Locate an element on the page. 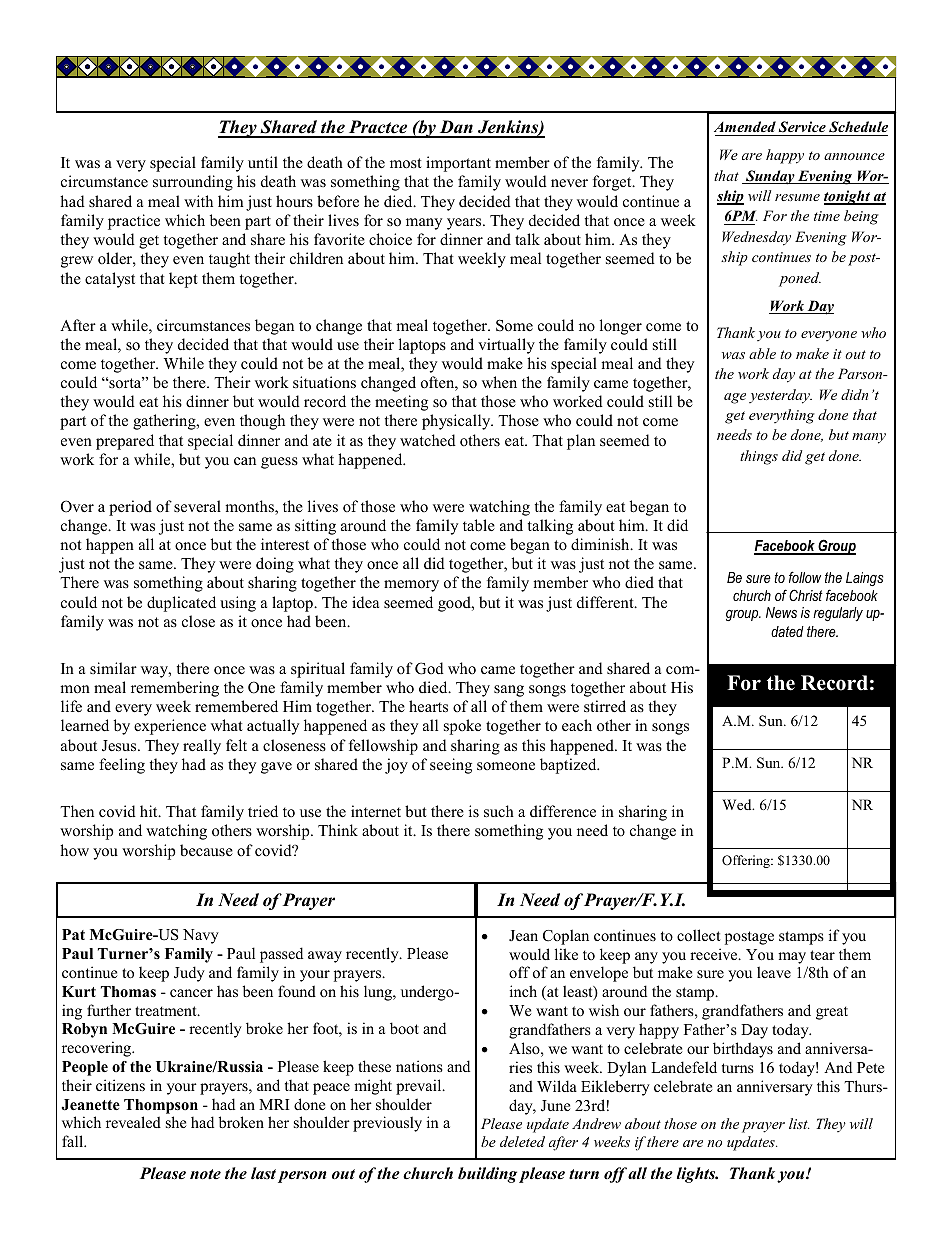 The height and width of the document is (1233, 952). she is located at coordinates (176, 1122).
